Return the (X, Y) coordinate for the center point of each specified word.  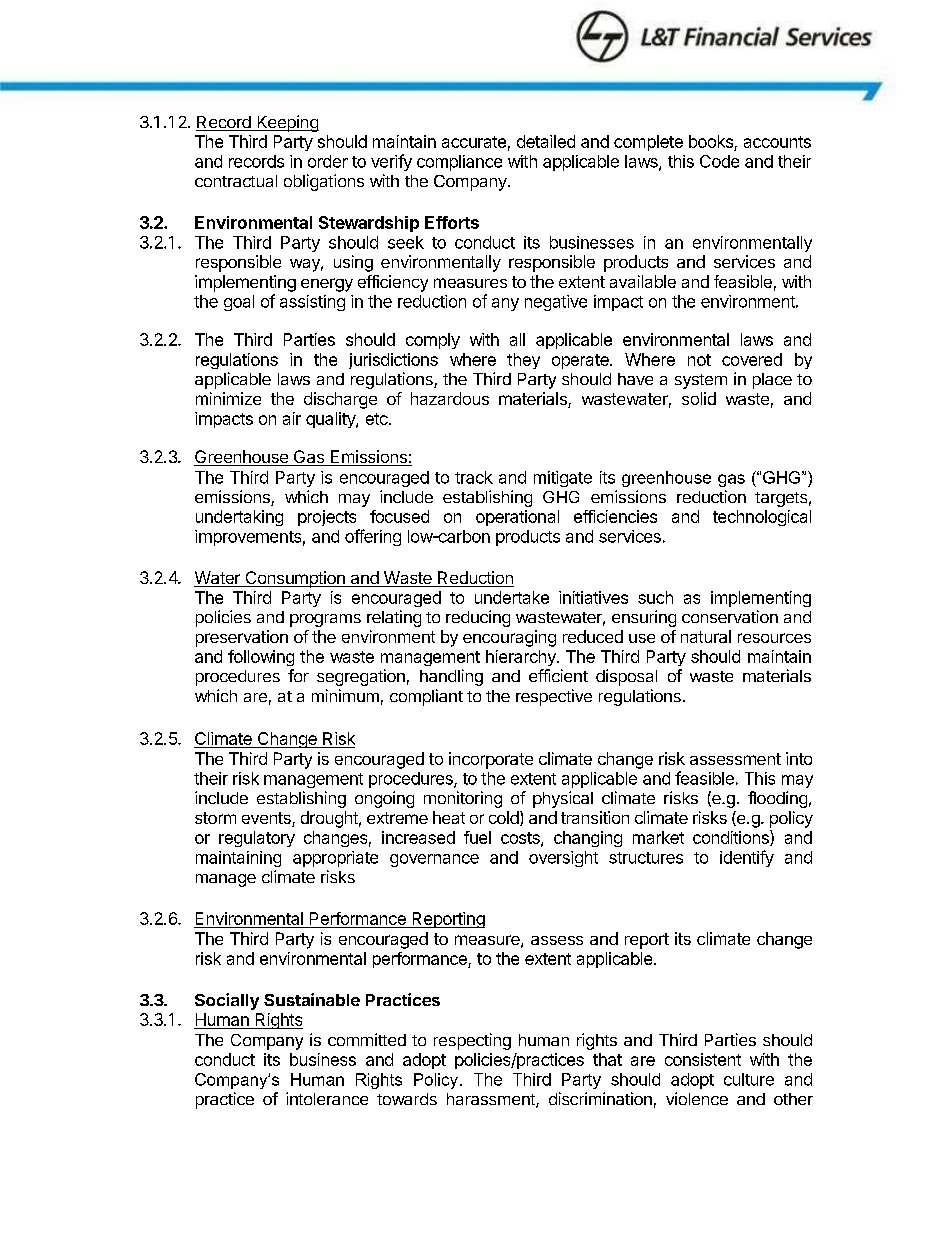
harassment (492, 1100)
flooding (777, 799)
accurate (474, 142)
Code (719, 161)
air (292, 418)
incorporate (491, 760)
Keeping (287, 123)
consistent (703, 1059)
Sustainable (312, 999)
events (267, 819)
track (474, 477)
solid (699, 398)
